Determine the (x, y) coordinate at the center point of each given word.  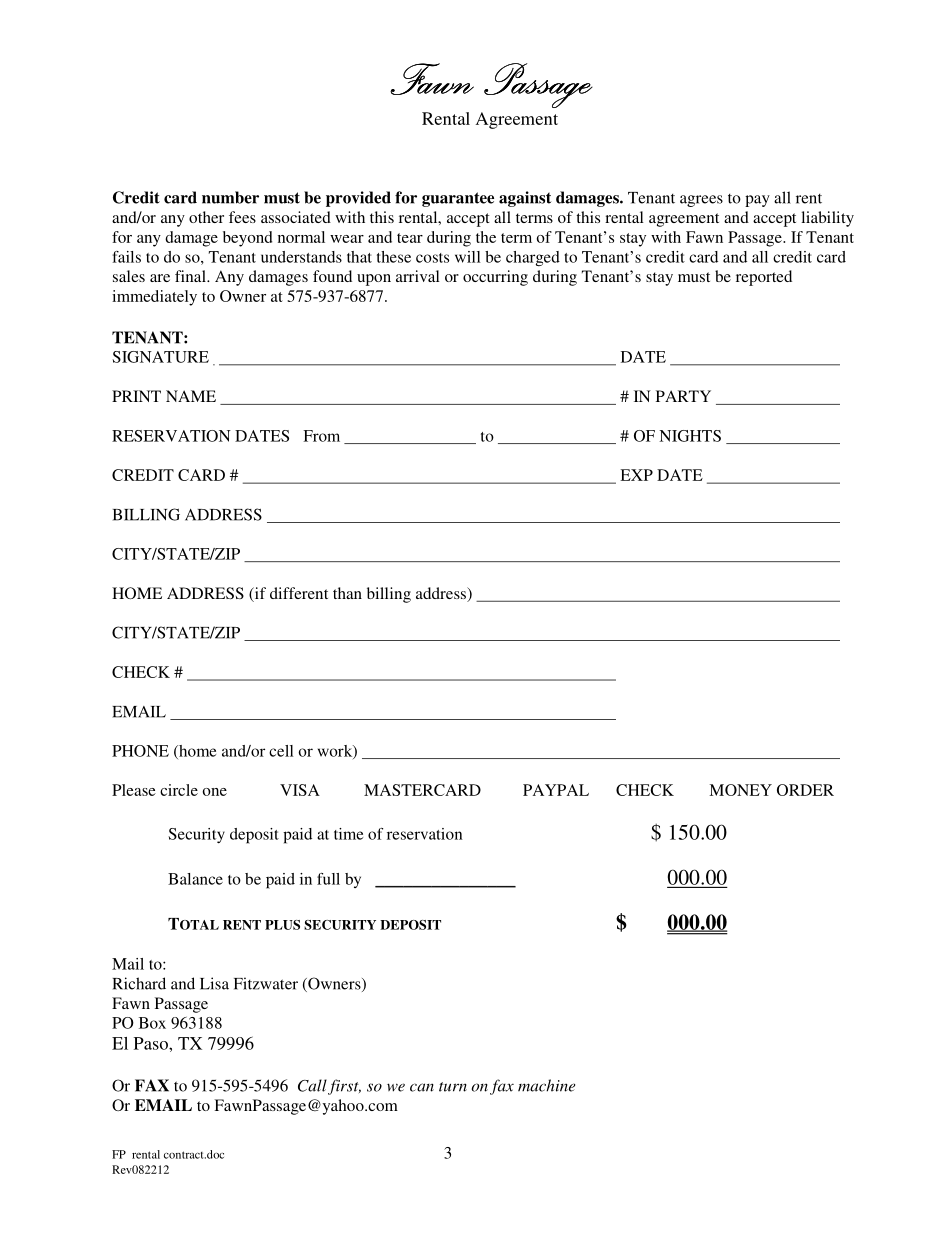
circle (179, 790)
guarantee (458, 199)
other (206, 217)
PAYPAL (556, 790)
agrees (701, 201)
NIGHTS (690, 436)
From (321, 436)
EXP (636, 475)
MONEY (740, 790)
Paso (152, 1043)
